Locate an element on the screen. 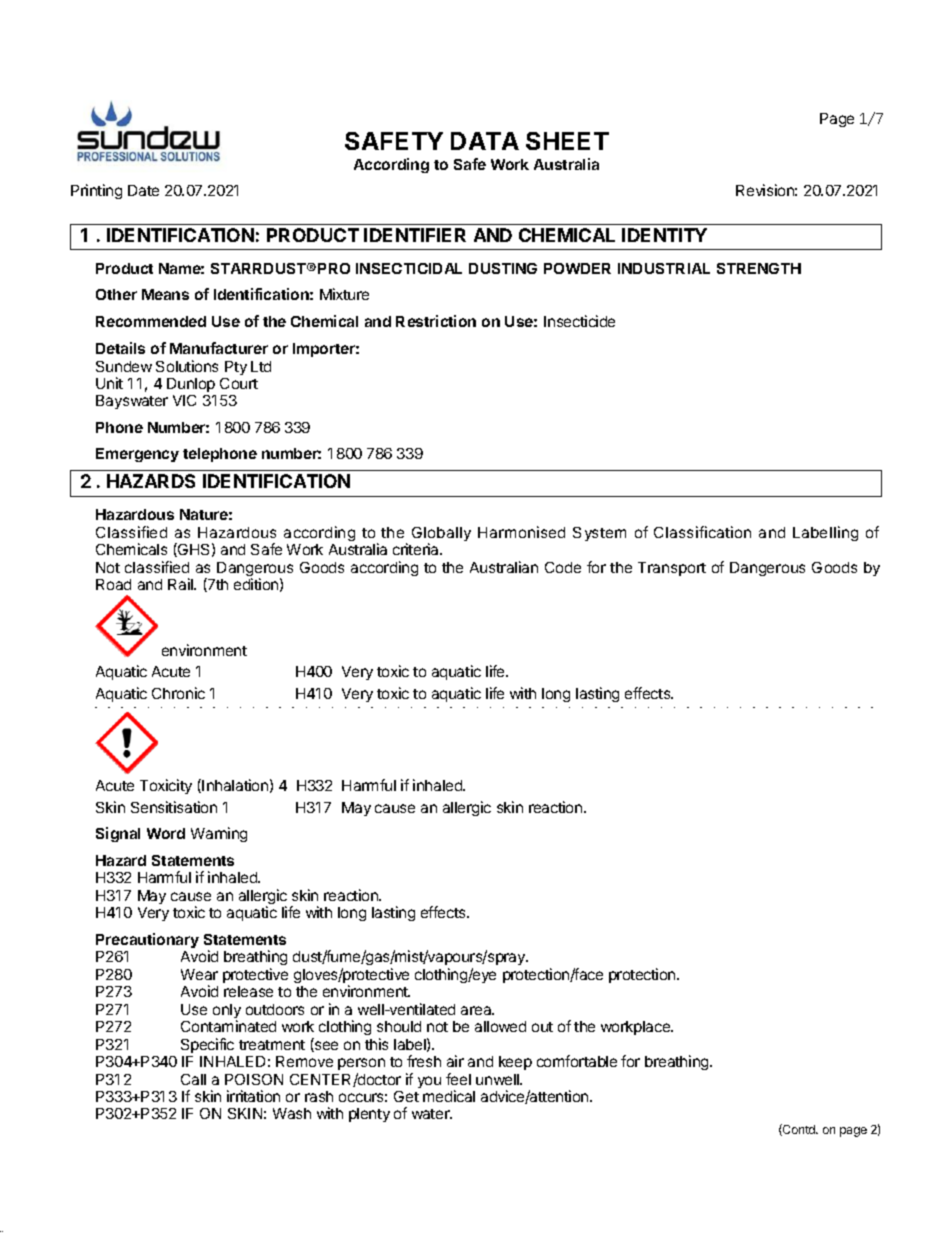 This screenshot has width=952, height=1233. IDENTITY is located at coordinates (664, 235).
